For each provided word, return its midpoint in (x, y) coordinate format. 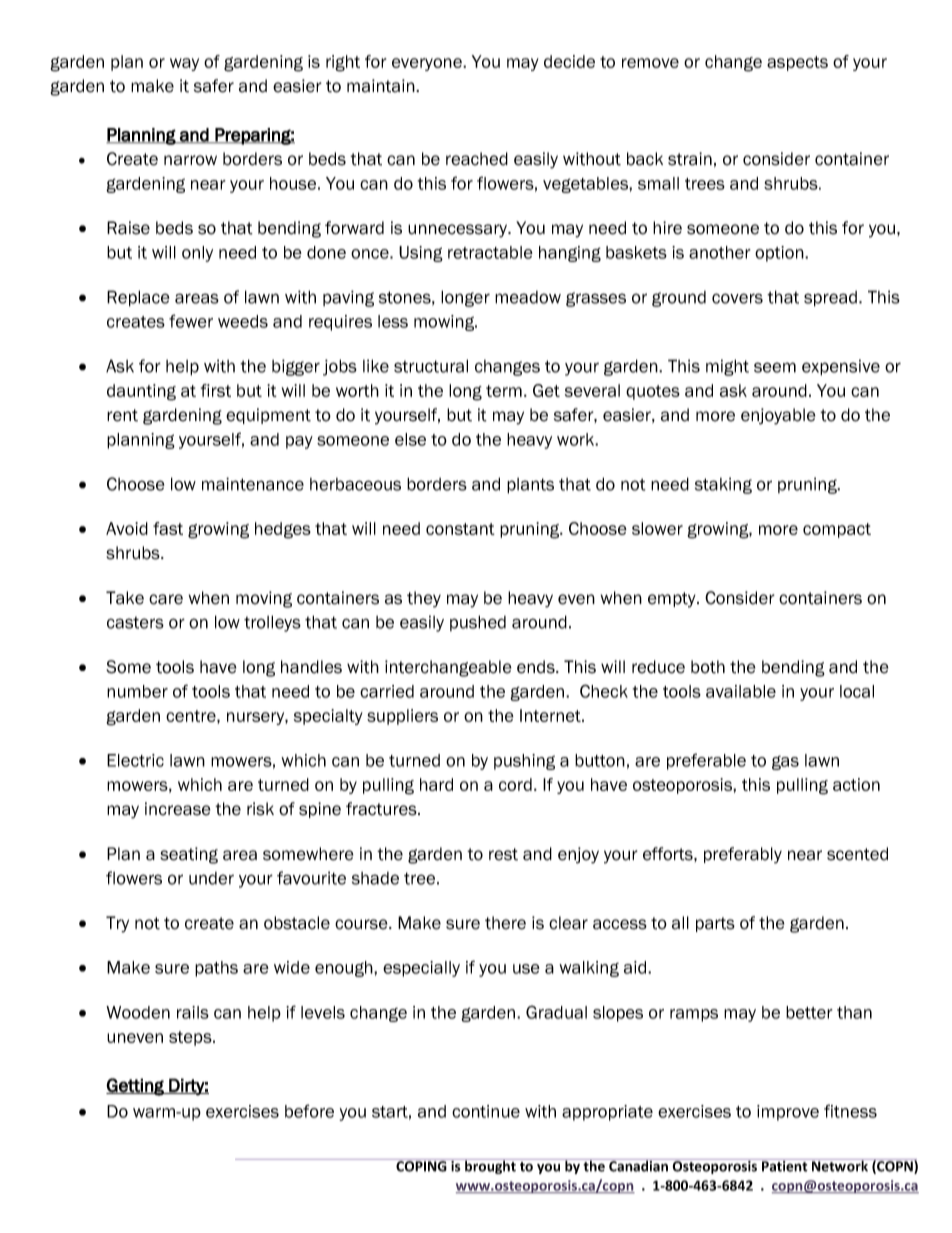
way (184, 64)
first (216, 390)
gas (785, 763)
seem (775, 367)
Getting (136, 1087)
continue (486, 1111)
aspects (797, 63)
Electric (135, 760)
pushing (524, 762)
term (504, 391)
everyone (428, 64)
